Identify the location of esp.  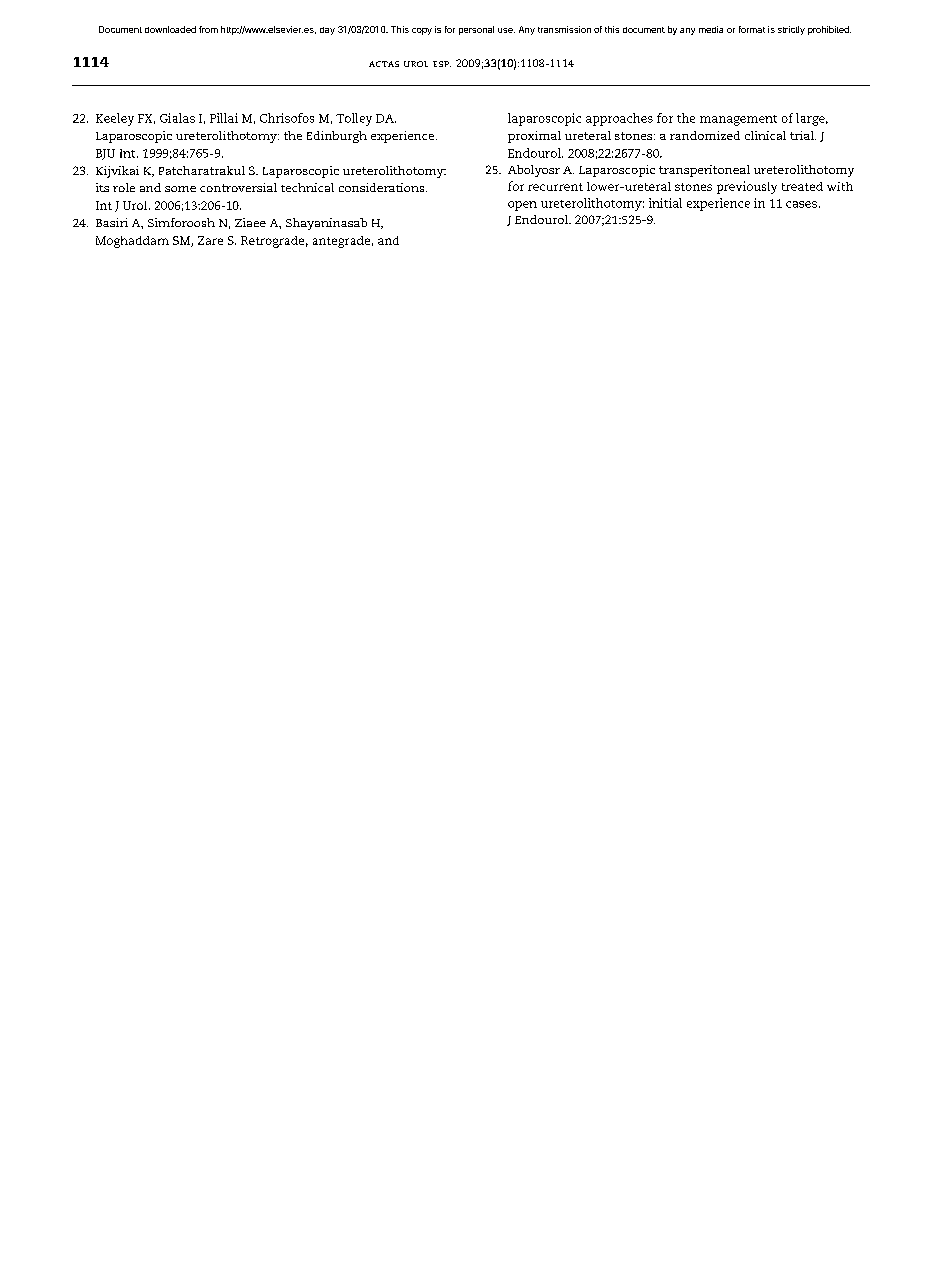
(442, 64).
